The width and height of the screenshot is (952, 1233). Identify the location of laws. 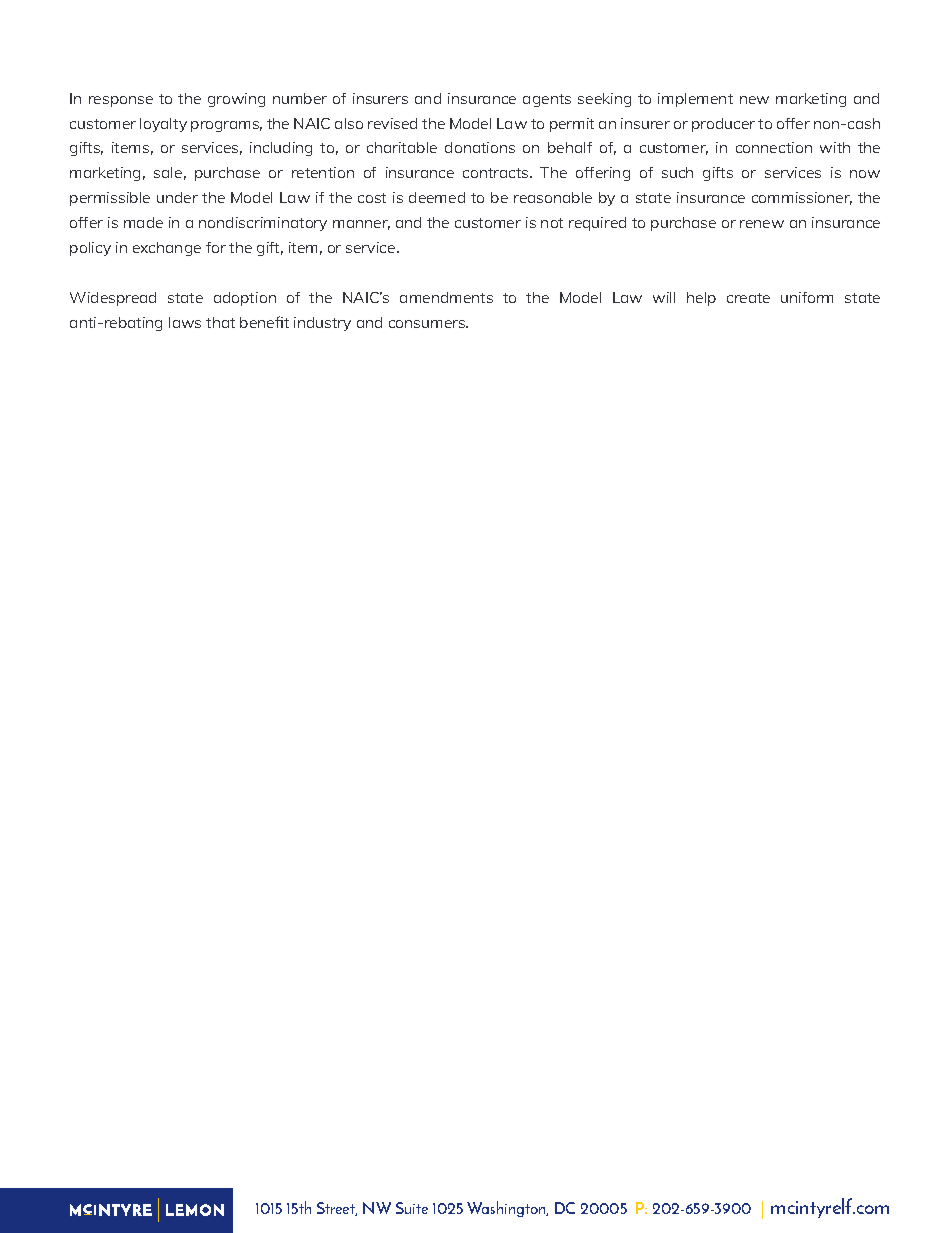
(185, 322).
